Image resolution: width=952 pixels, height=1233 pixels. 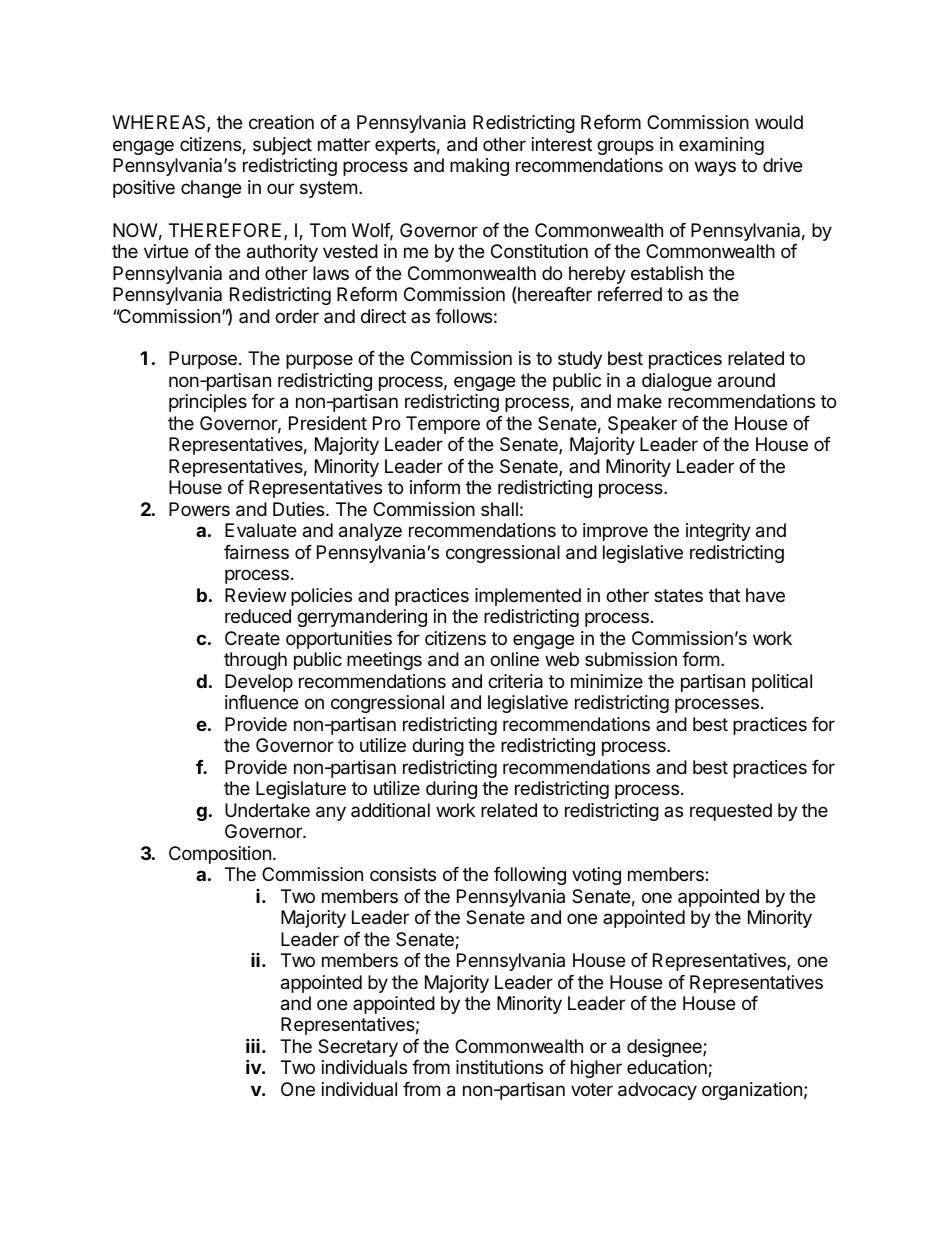 What do you see at coordinates (208, 403) in the screenshot?
I see `principles` at bounding box center [208, 403].
